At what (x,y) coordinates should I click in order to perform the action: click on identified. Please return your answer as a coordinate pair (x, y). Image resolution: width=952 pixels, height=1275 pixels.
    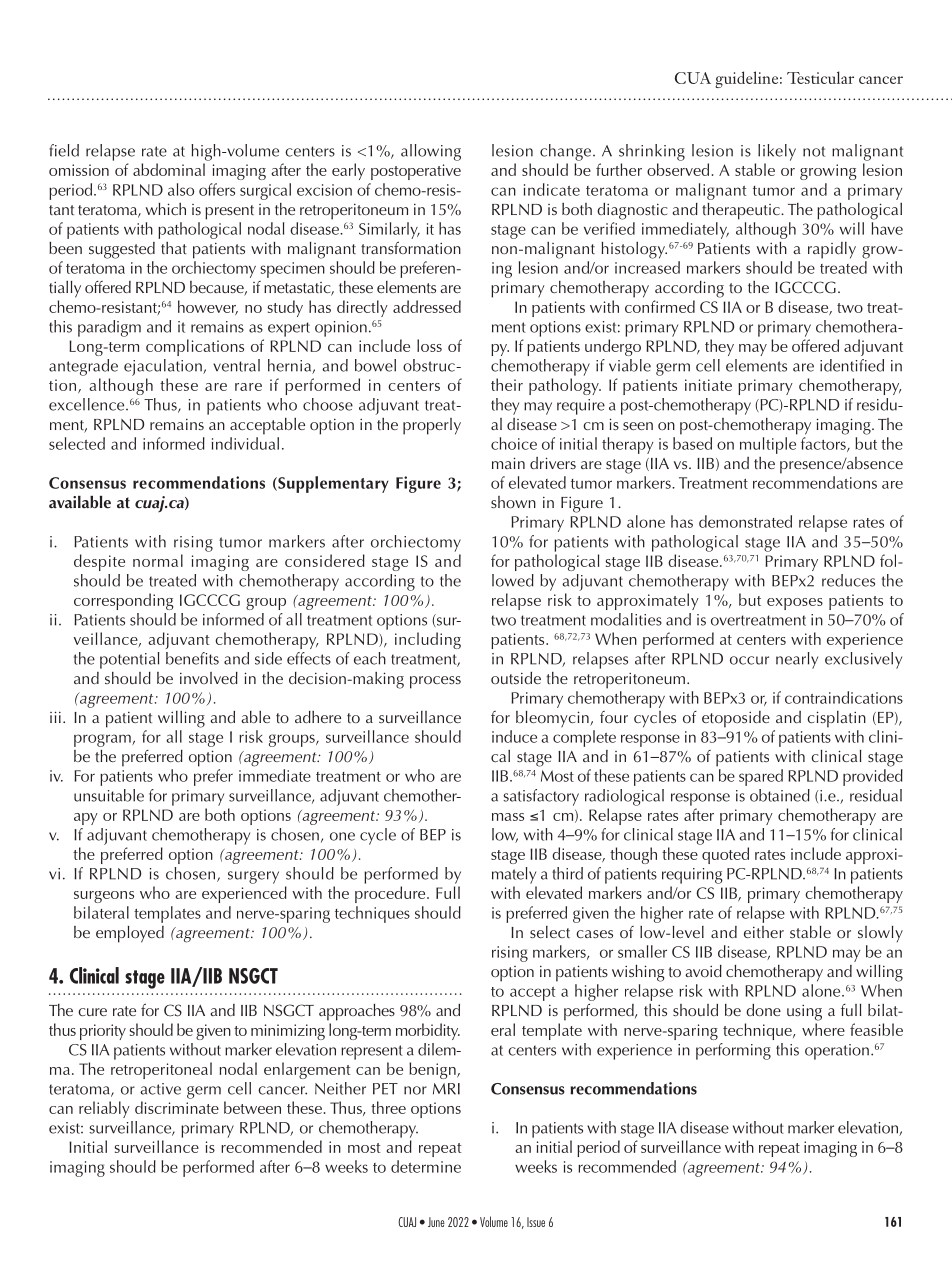
    Looking at the image, I should click on (852, 365).
